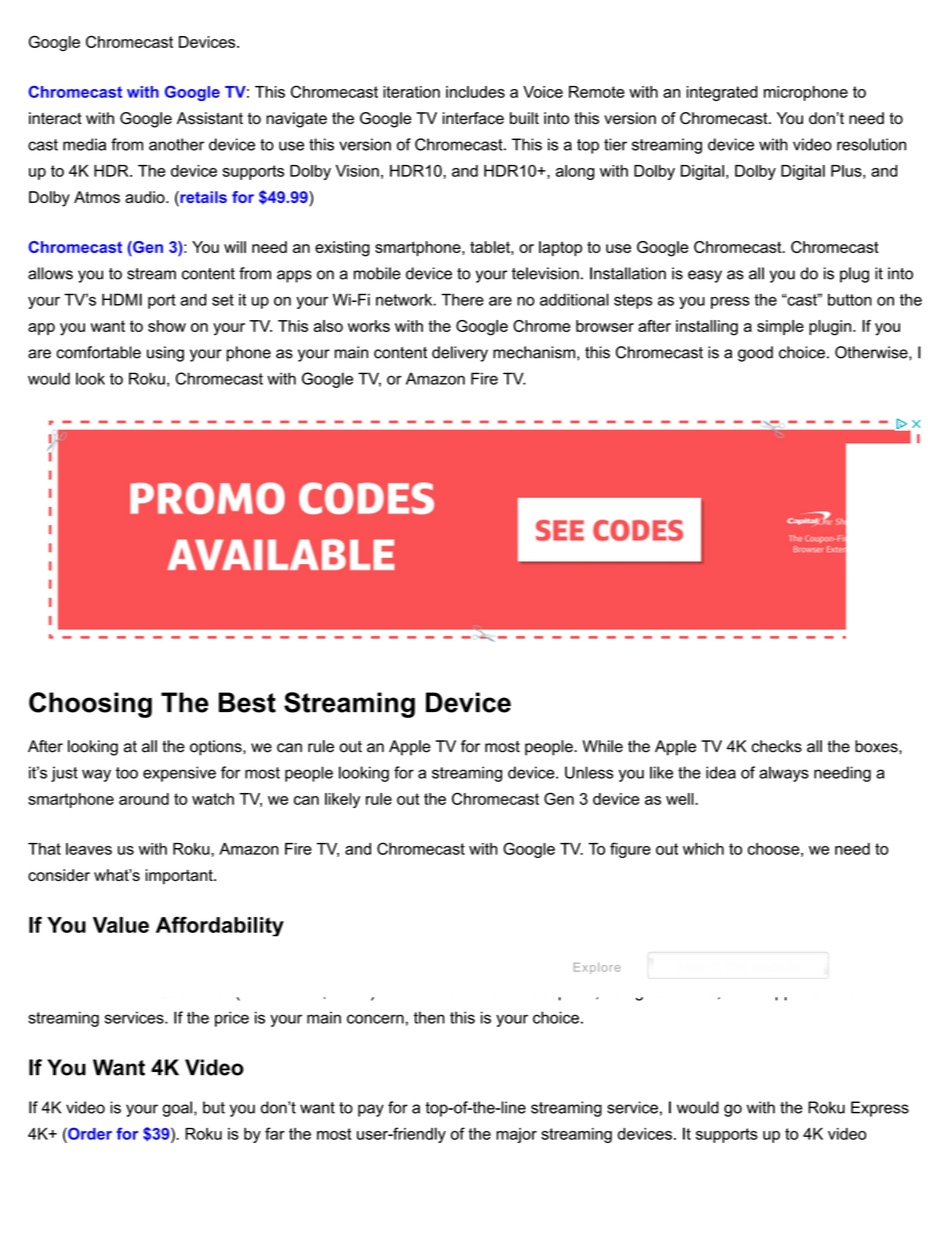 This screenshot has height=1233, width=952. Describe the element at coordinates (777, 746) in the screenshot. I see `checks` at that location.
